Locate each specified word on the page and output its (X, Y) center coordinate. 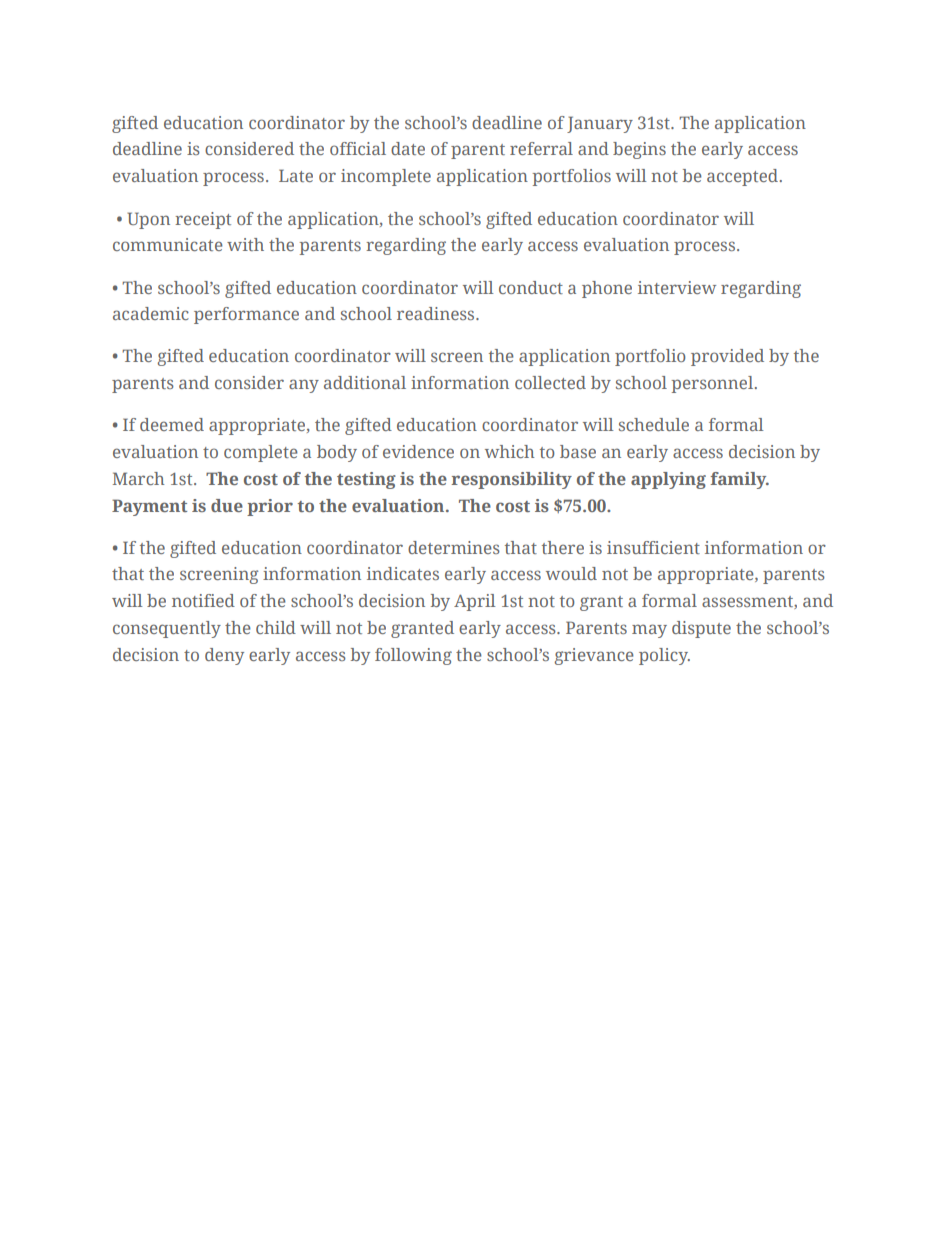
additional (365, 382)
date (408, 148)
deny (224, 656)
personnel (713, 384)
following (413, 656)
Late (296, 175)
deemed (172, 424)
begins (639, 150)
